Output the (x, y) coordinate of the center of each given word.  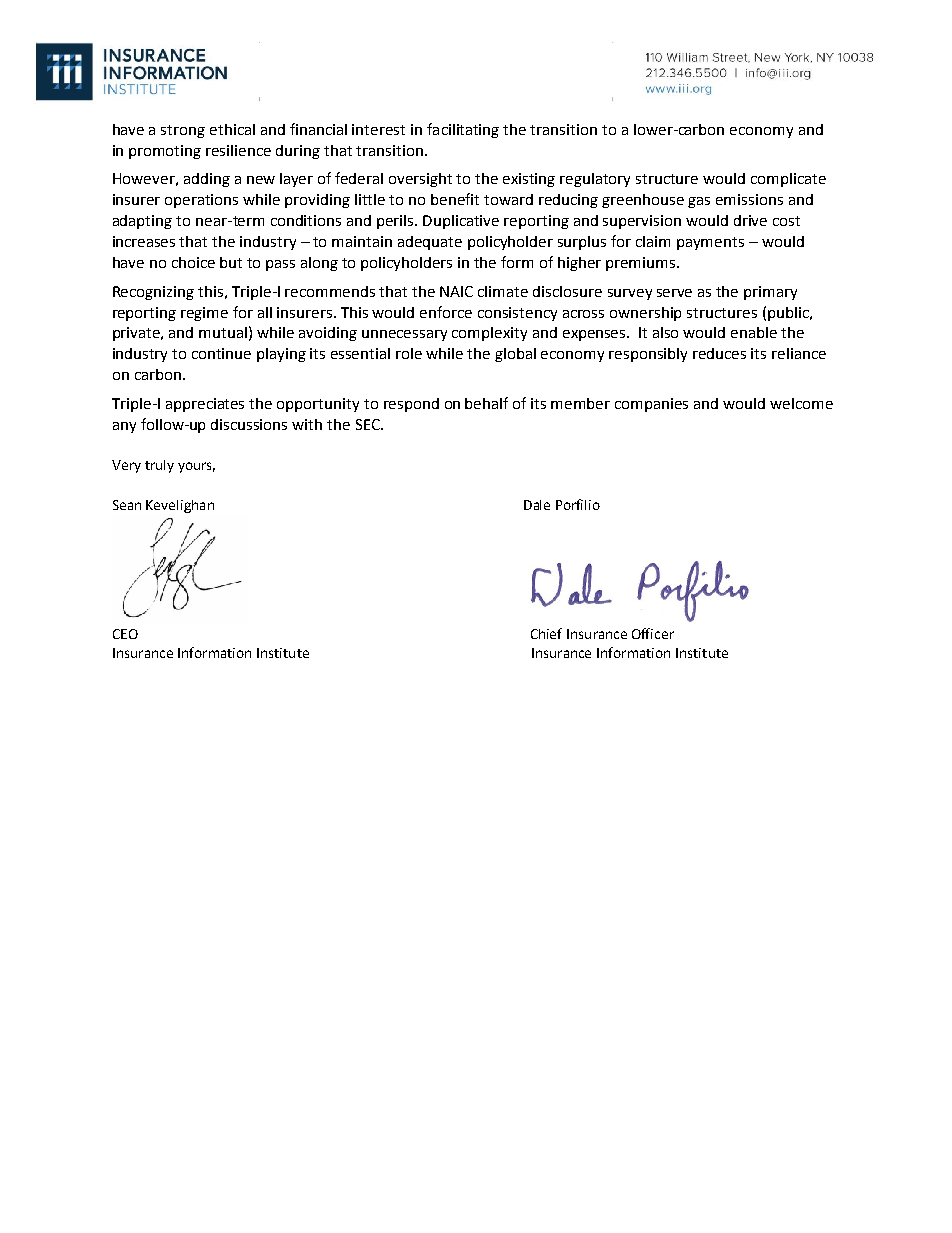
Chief (546, 633)
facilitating (463, 130)
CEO (125, 634)
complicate (788, 180)
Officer (653, 633)
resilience (238, 150)
